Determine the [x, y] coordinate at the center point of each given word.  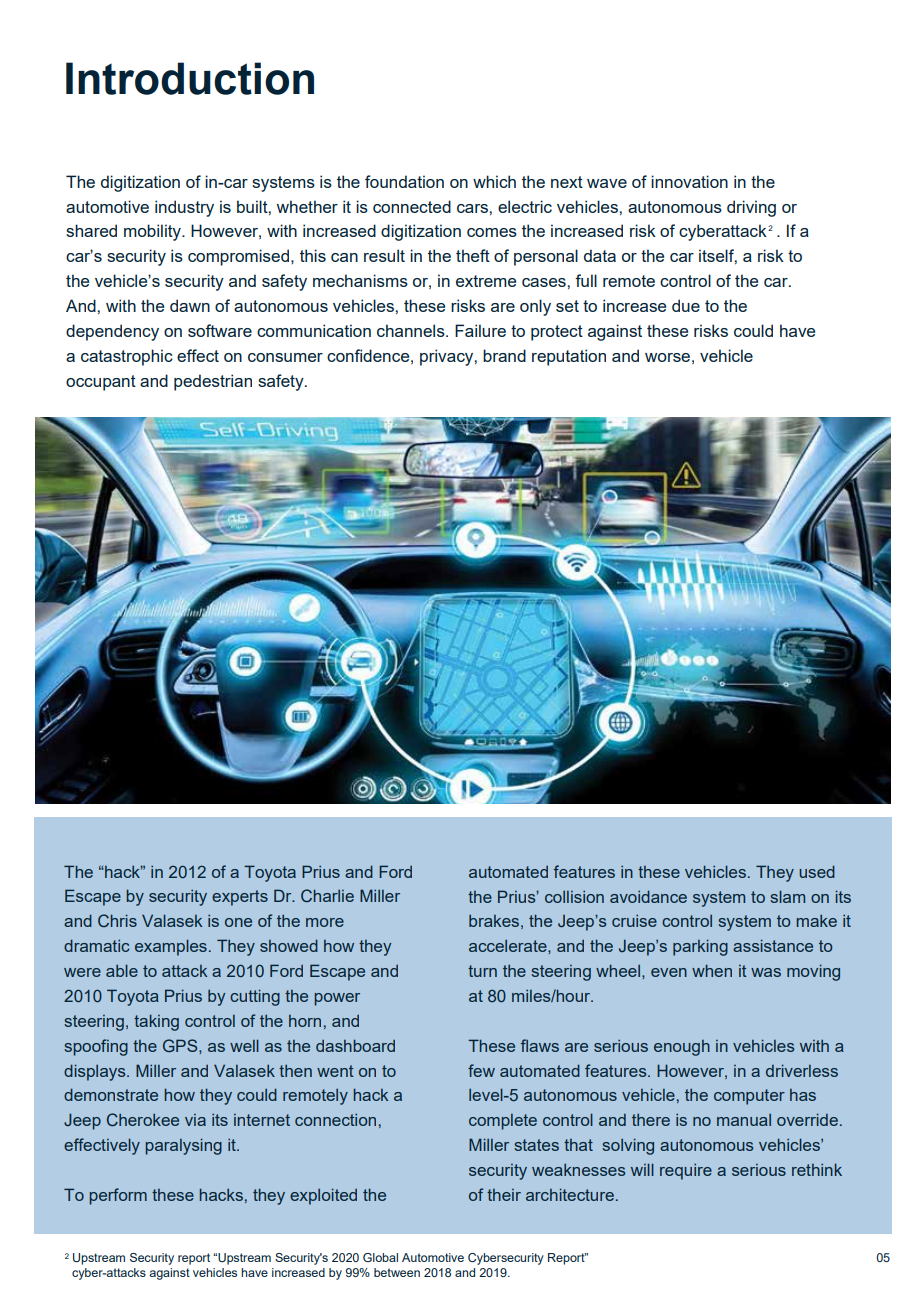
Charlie [327, 895]
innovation [689, 181]
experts [240, 898]
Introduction [190, 78]
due [686, 305]
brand [504, 355]
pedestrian [213, 382]
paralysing [183, 1146]
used [817, 871]
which [494, 181]
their [504, 1195]
